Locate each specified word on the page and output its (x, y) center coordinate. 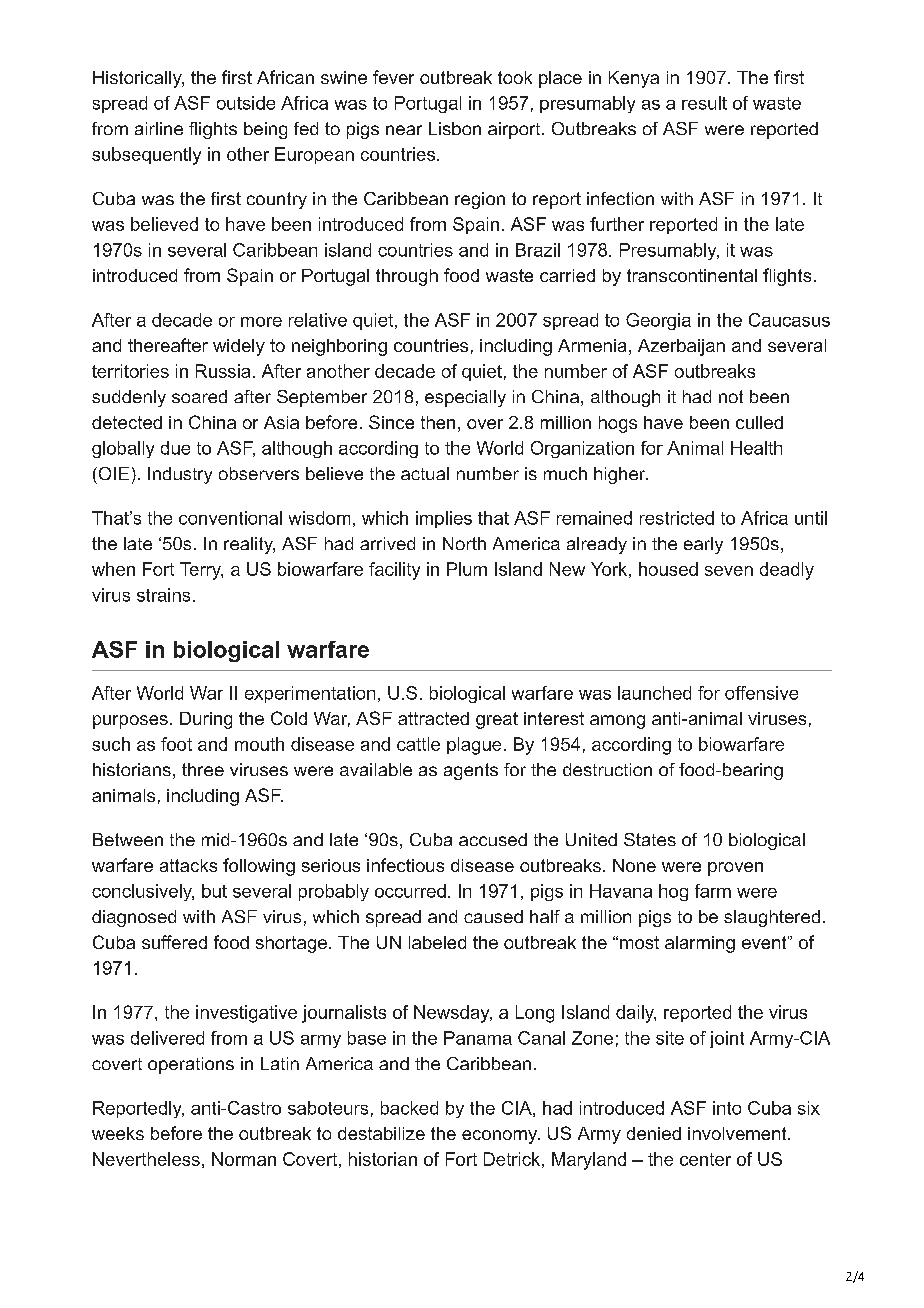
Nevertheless (146, 1159)
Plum (467, 569)
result (704, 103)
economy (500, 1137)
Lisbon (455, 128)
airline (159, 128)
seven (729, 571)
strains (163, 595)
